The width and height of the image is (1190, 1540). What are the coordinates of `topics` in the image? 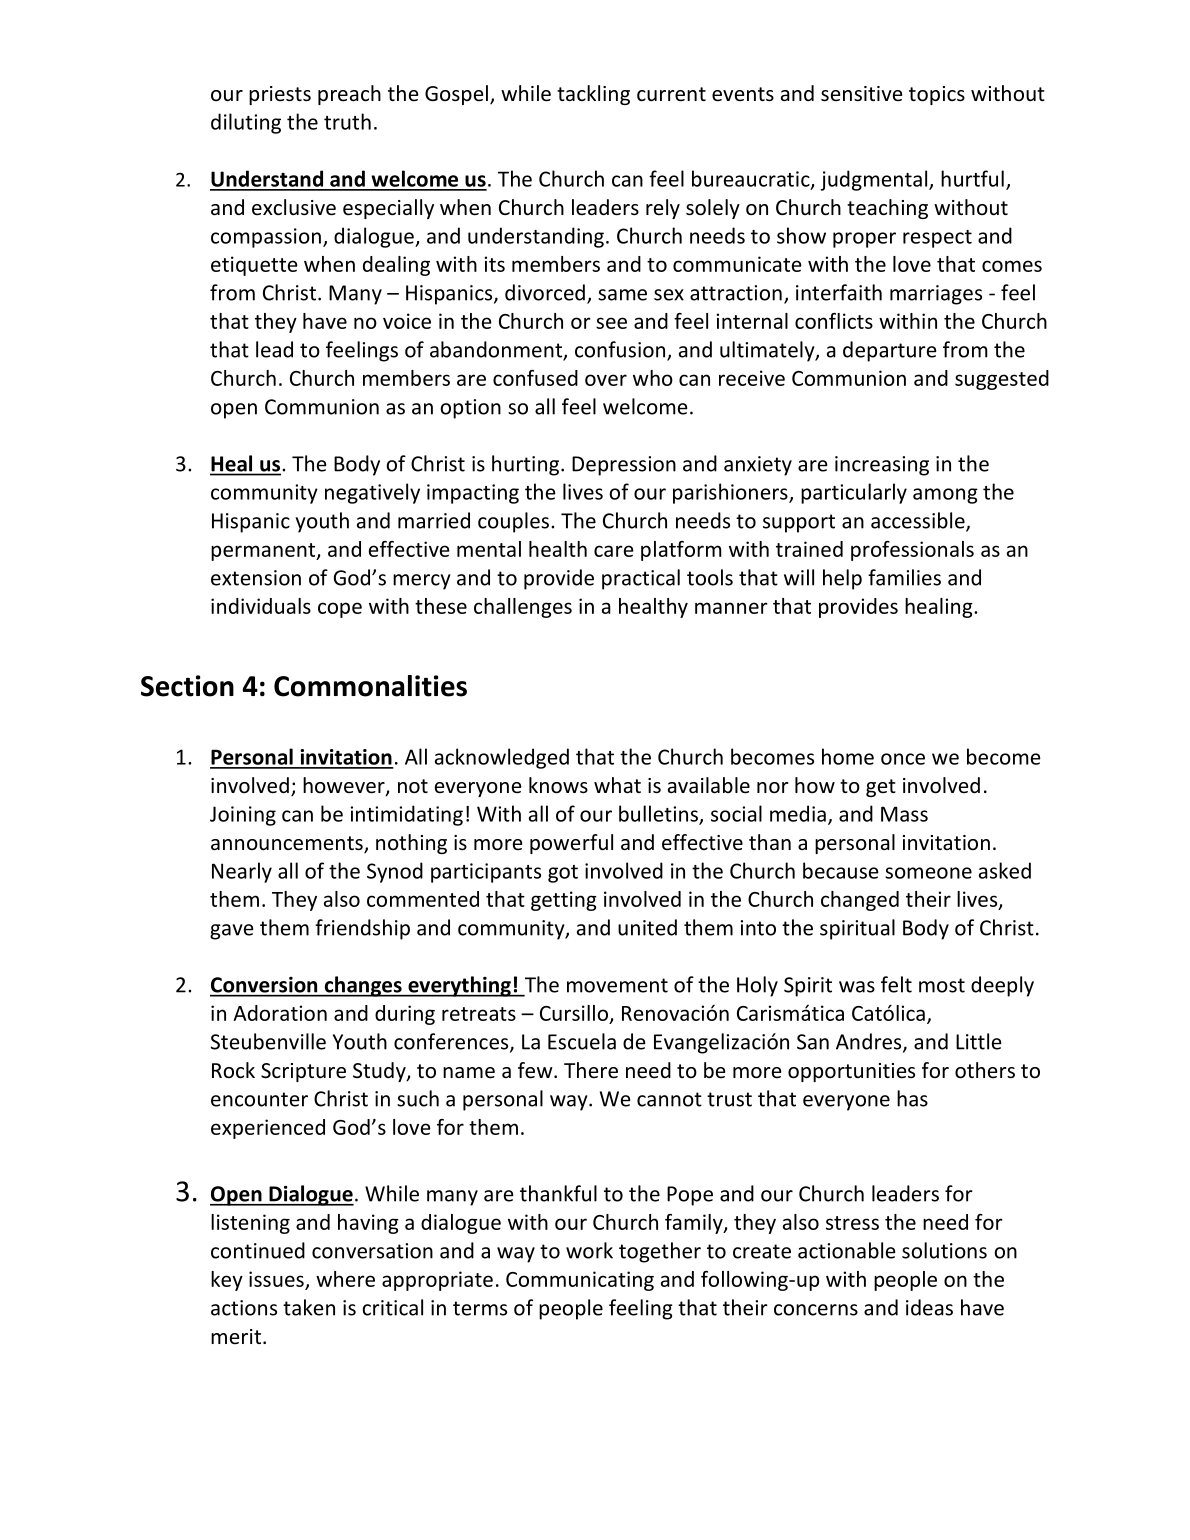 It's located at (937, 95).
